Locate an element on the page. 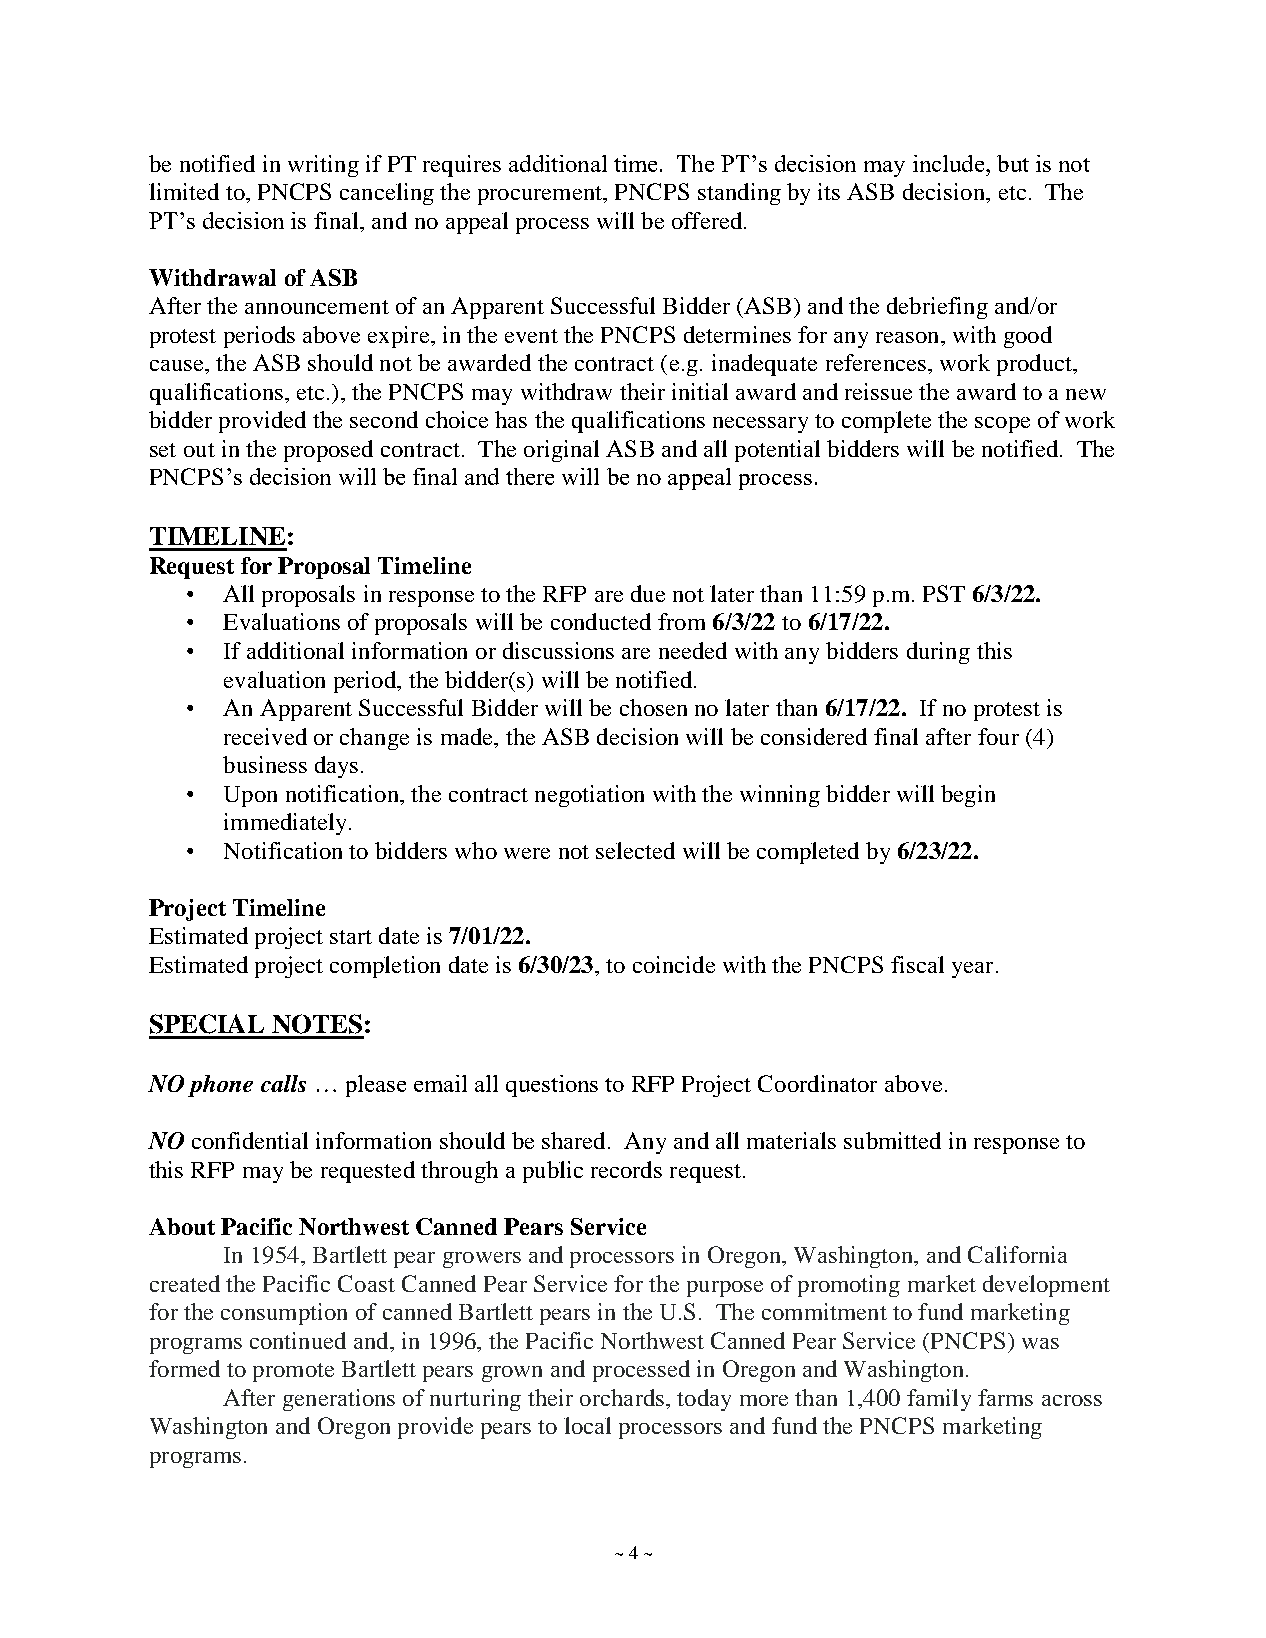 This image has height=1638, width=1266. start is located at coordinates (351, 937).
